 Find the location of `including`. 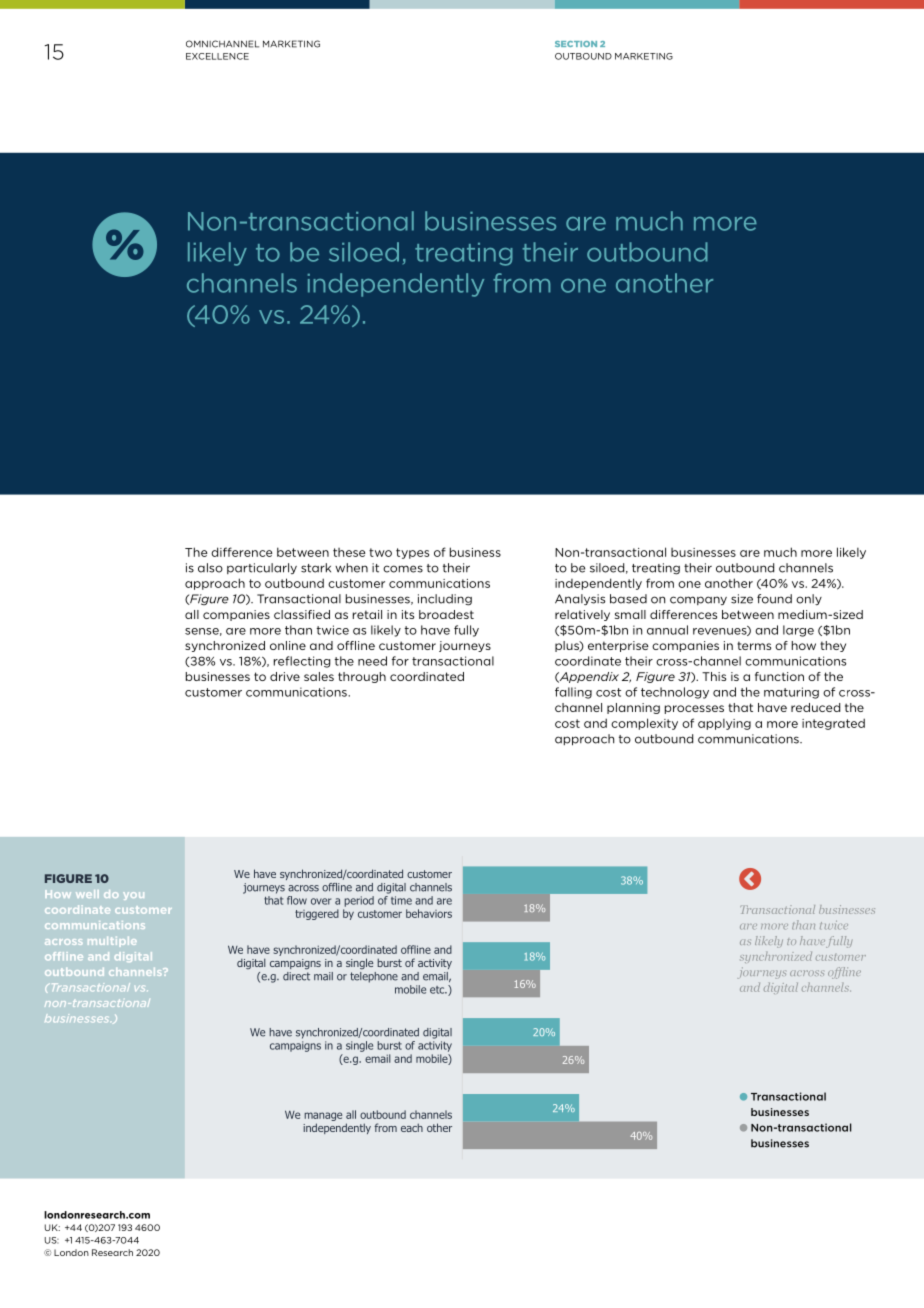

including is located at coordinates (445, 600).
